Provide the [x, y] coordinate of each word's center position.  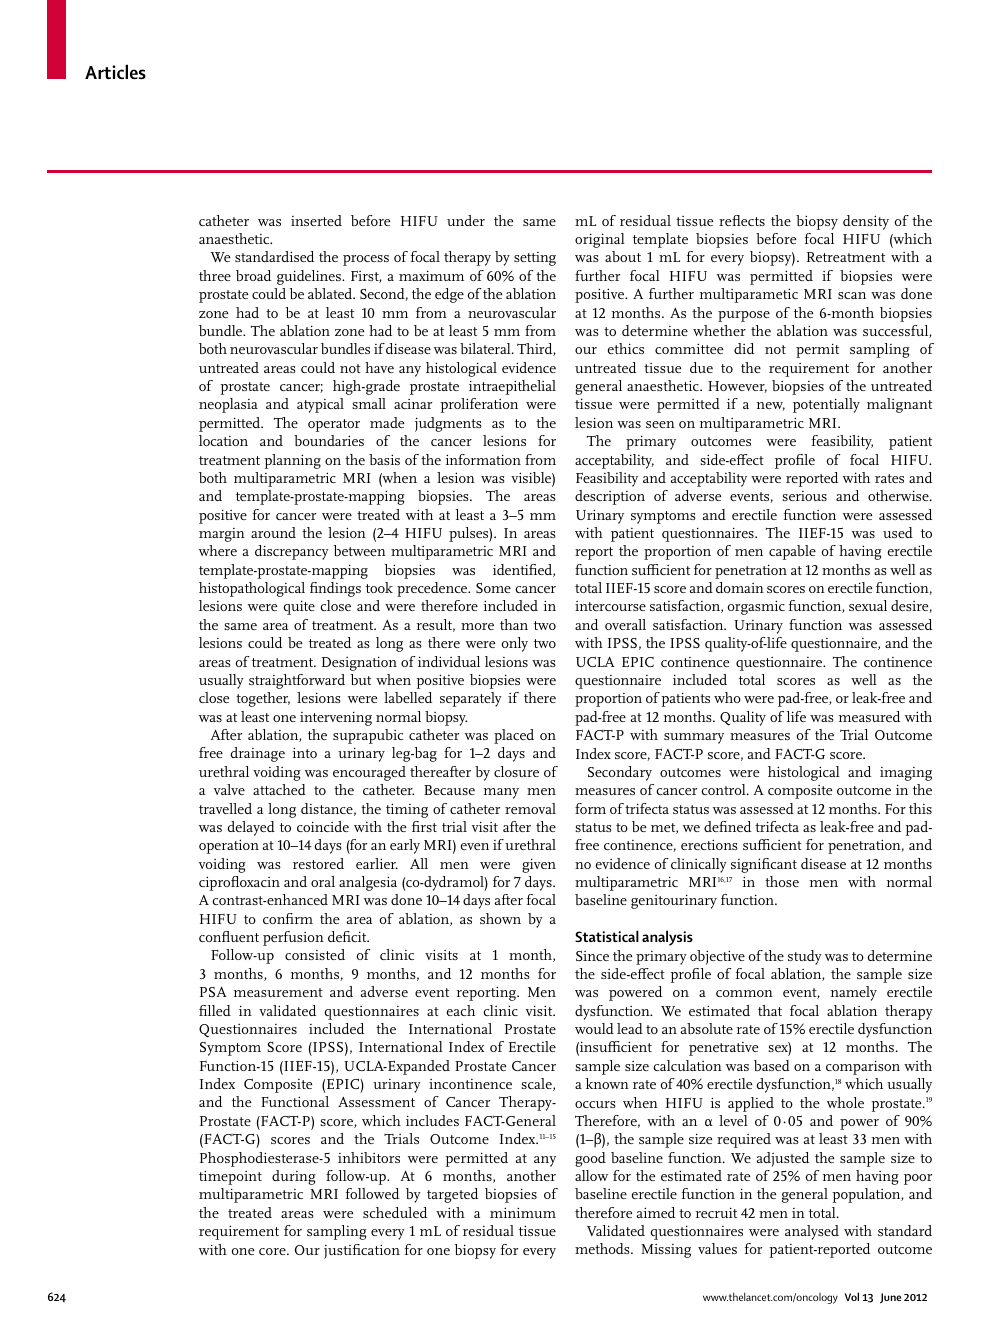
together [263, 699]
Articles [115, 72]
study [805, 957]
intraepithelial [512, 387]
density [866, 222]
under [466, 220]
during [294, 1177]
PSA [213, 992]
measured [869, 716]
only [514, 644]
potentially [826, 405]
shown [500, 918]
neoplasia [228, 405]
